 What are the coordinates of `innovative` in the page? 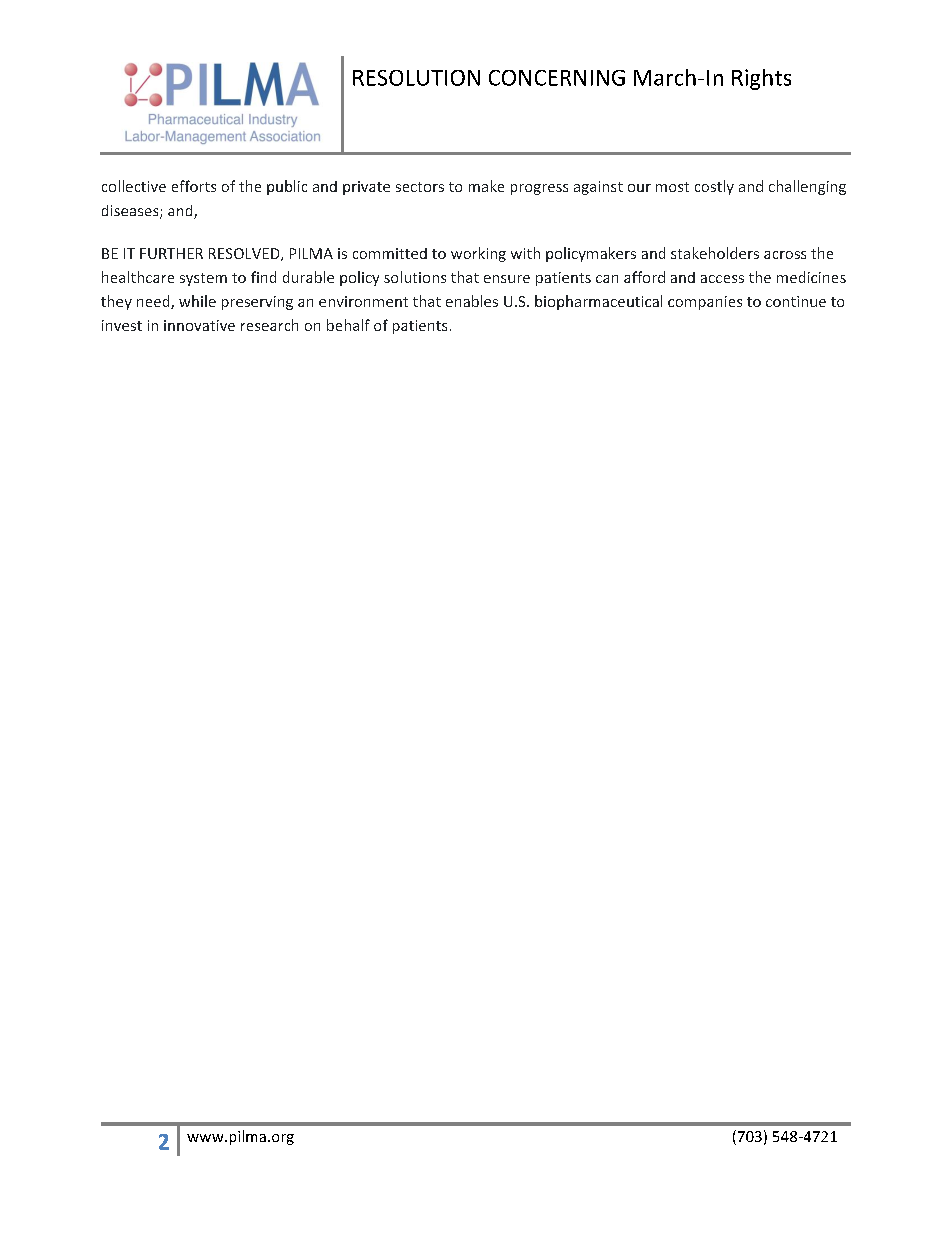 It's located at (199, 325).
